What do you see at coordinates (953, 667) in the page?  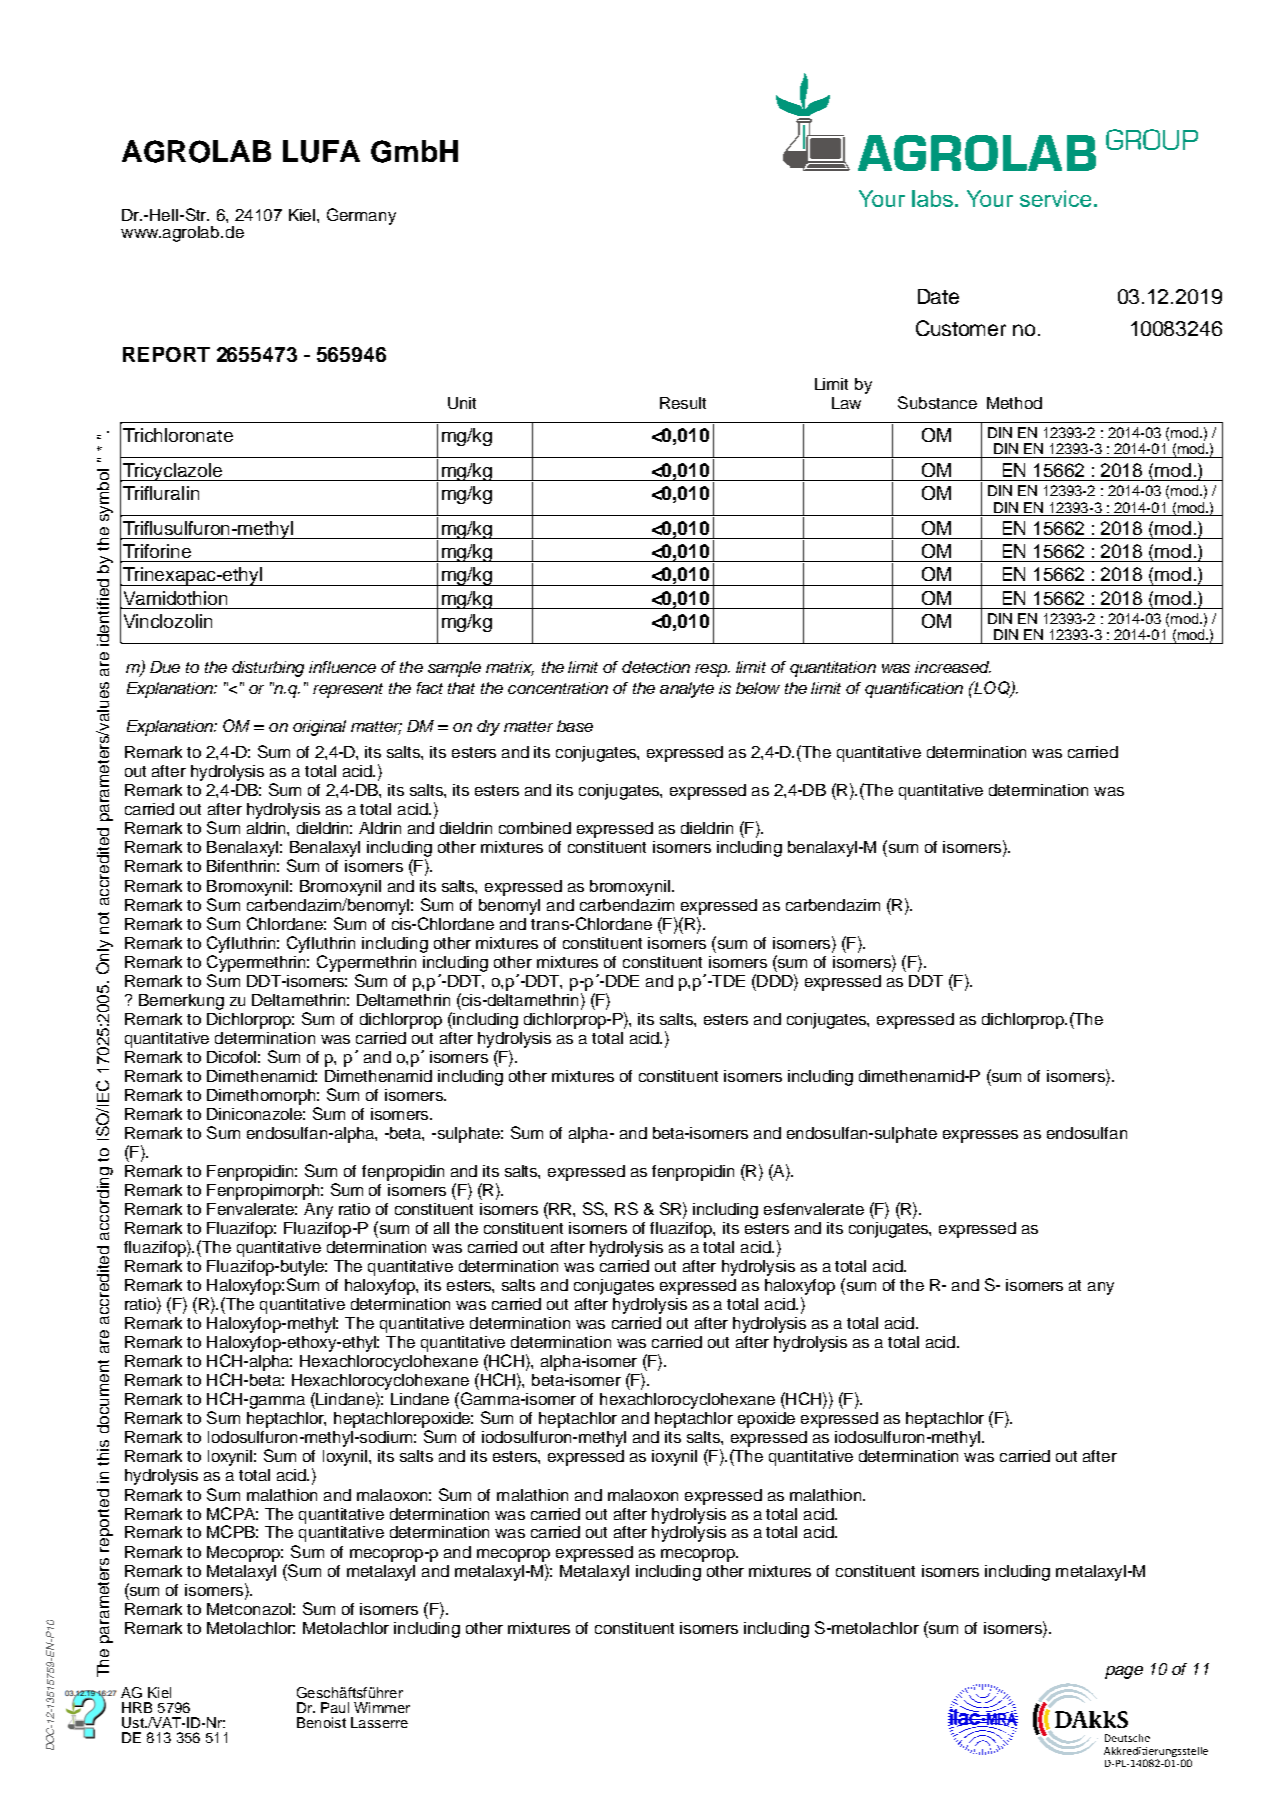 I see `increased` at bounding box center [953, 667].
